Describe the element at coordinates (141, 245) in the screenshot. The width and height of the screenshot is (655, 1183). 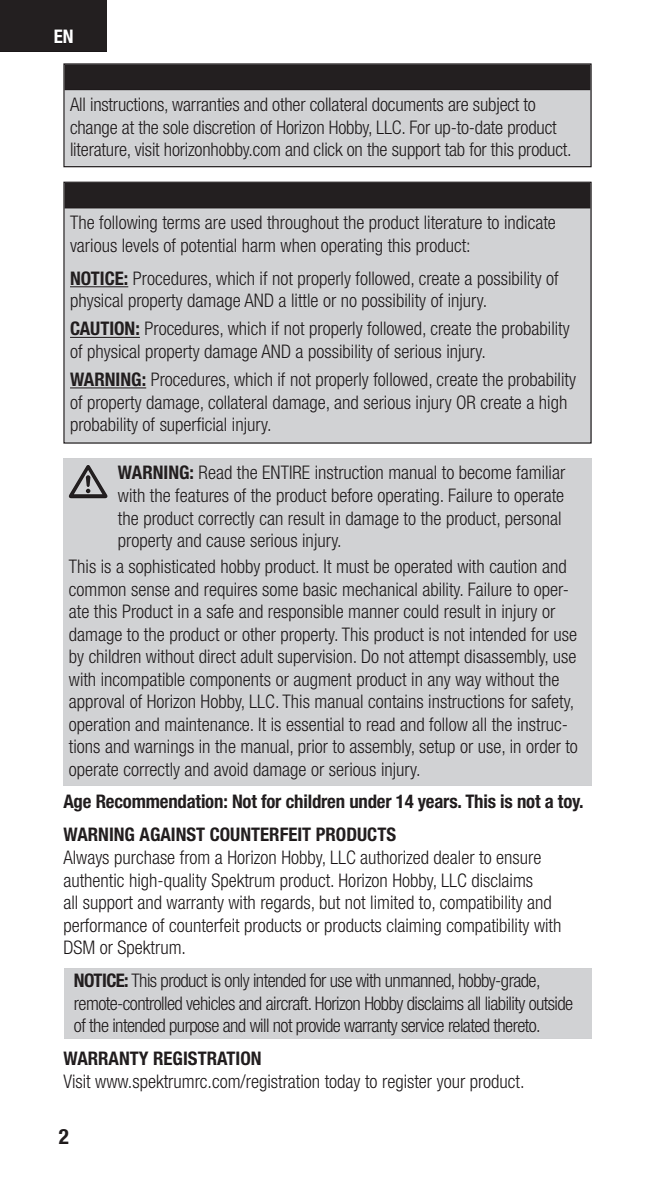
I see `levels` at that location.
